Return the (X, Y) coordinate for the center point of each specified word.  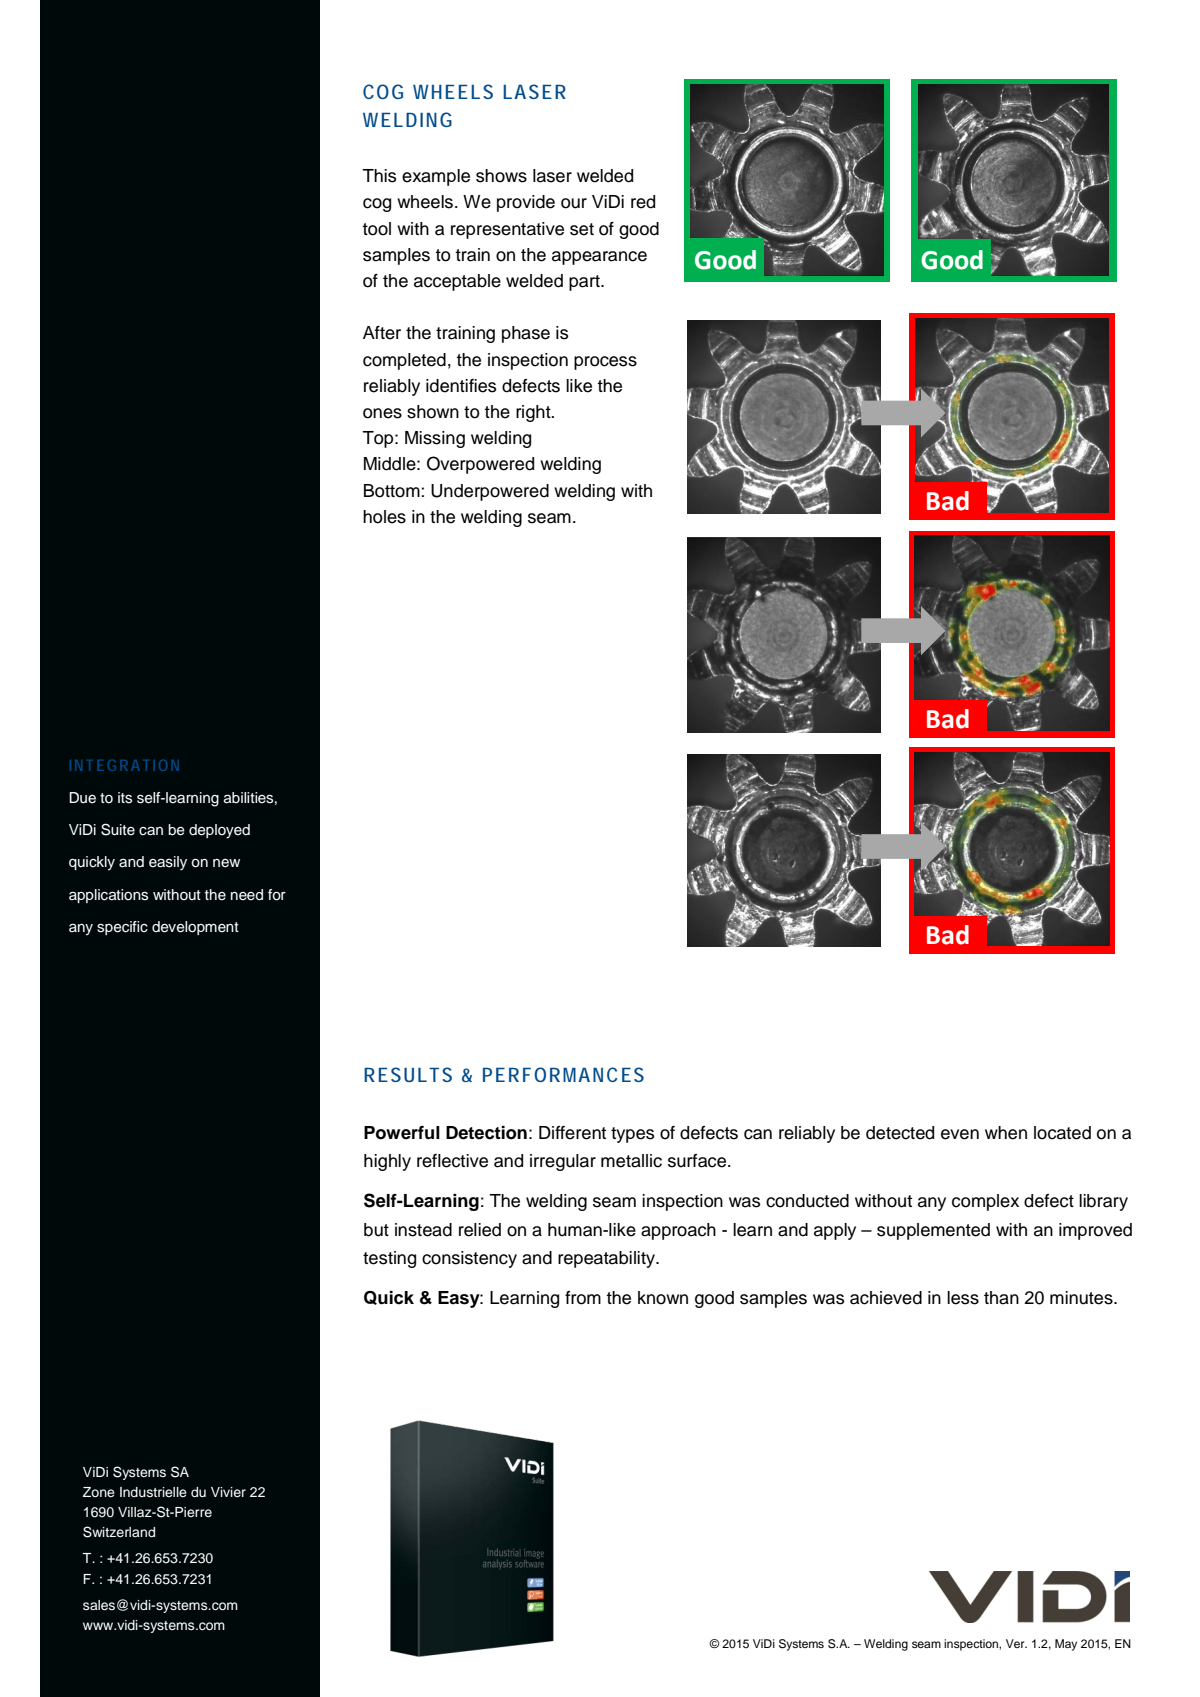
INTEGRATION (124, 765)
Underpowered (490, 492)
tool (376, 229)
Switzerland (119, 1532)
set (582, 229)
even (960, 1134)
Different (572, 1133)
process (605, 363)
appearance (599, 258)
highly (387, 1162)
